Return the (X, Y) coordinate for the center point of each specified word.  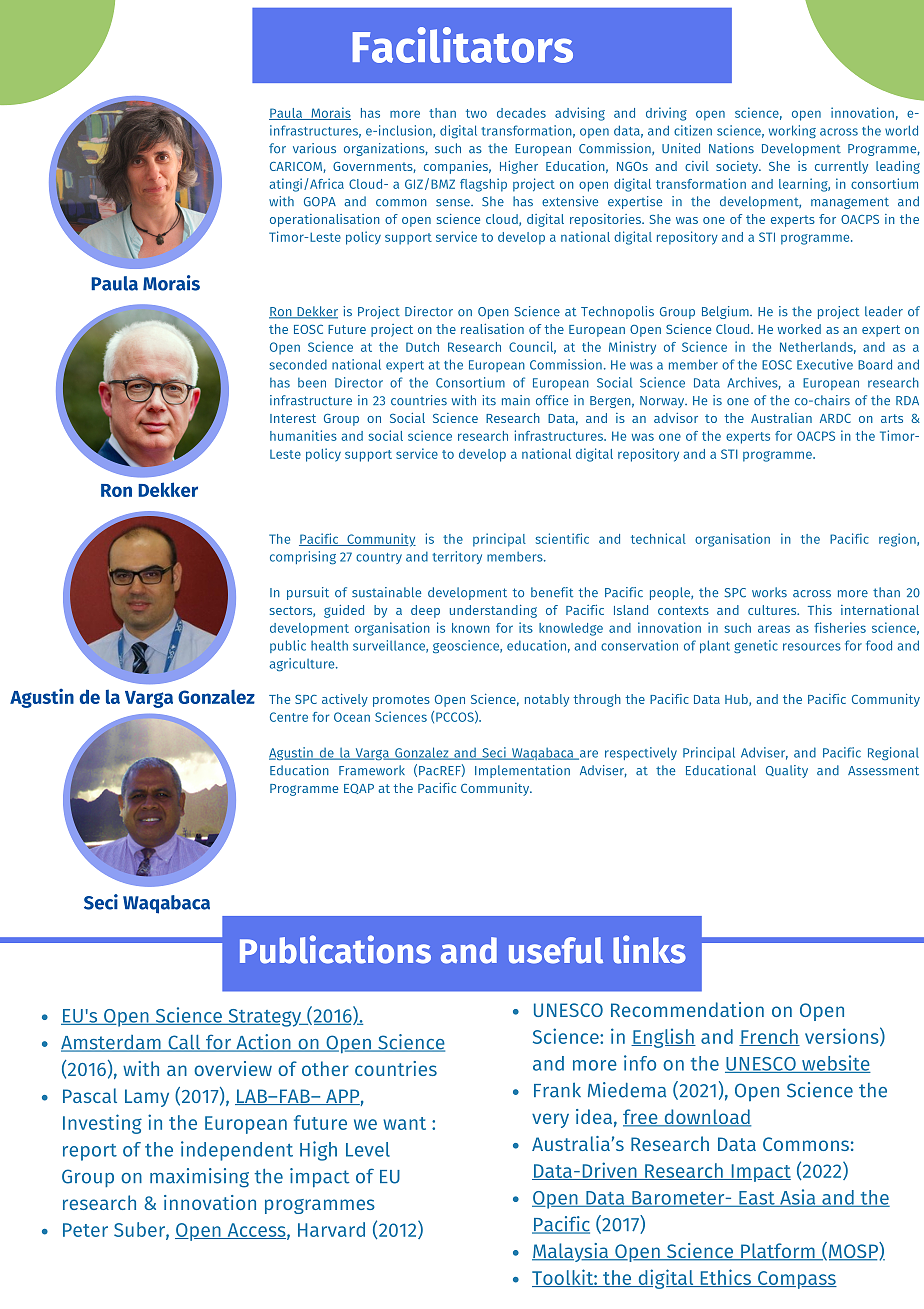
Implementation (522, 771)
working (792, 131)
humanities (303, 435)
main (516, 400)
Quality (787, 771)
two (476, 113)
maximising (199, 1178)
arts (892, 418)
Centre (289, 717)
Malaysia (571, 1252)
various (314, 148)
